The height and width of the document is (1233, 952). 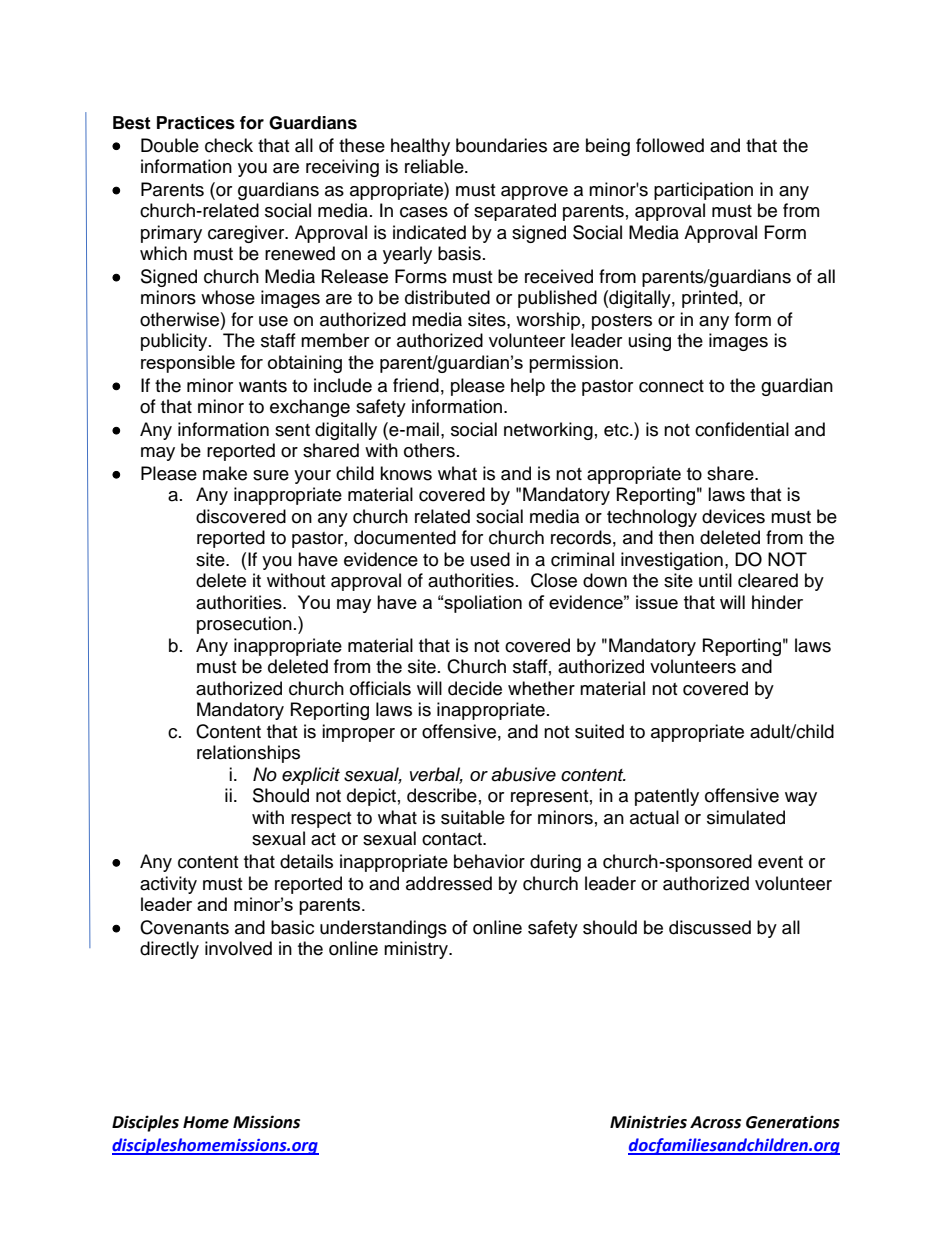 What do you see at coordinates (229, 145) in the document?
I see `check` at bounding box center [229, 145].
